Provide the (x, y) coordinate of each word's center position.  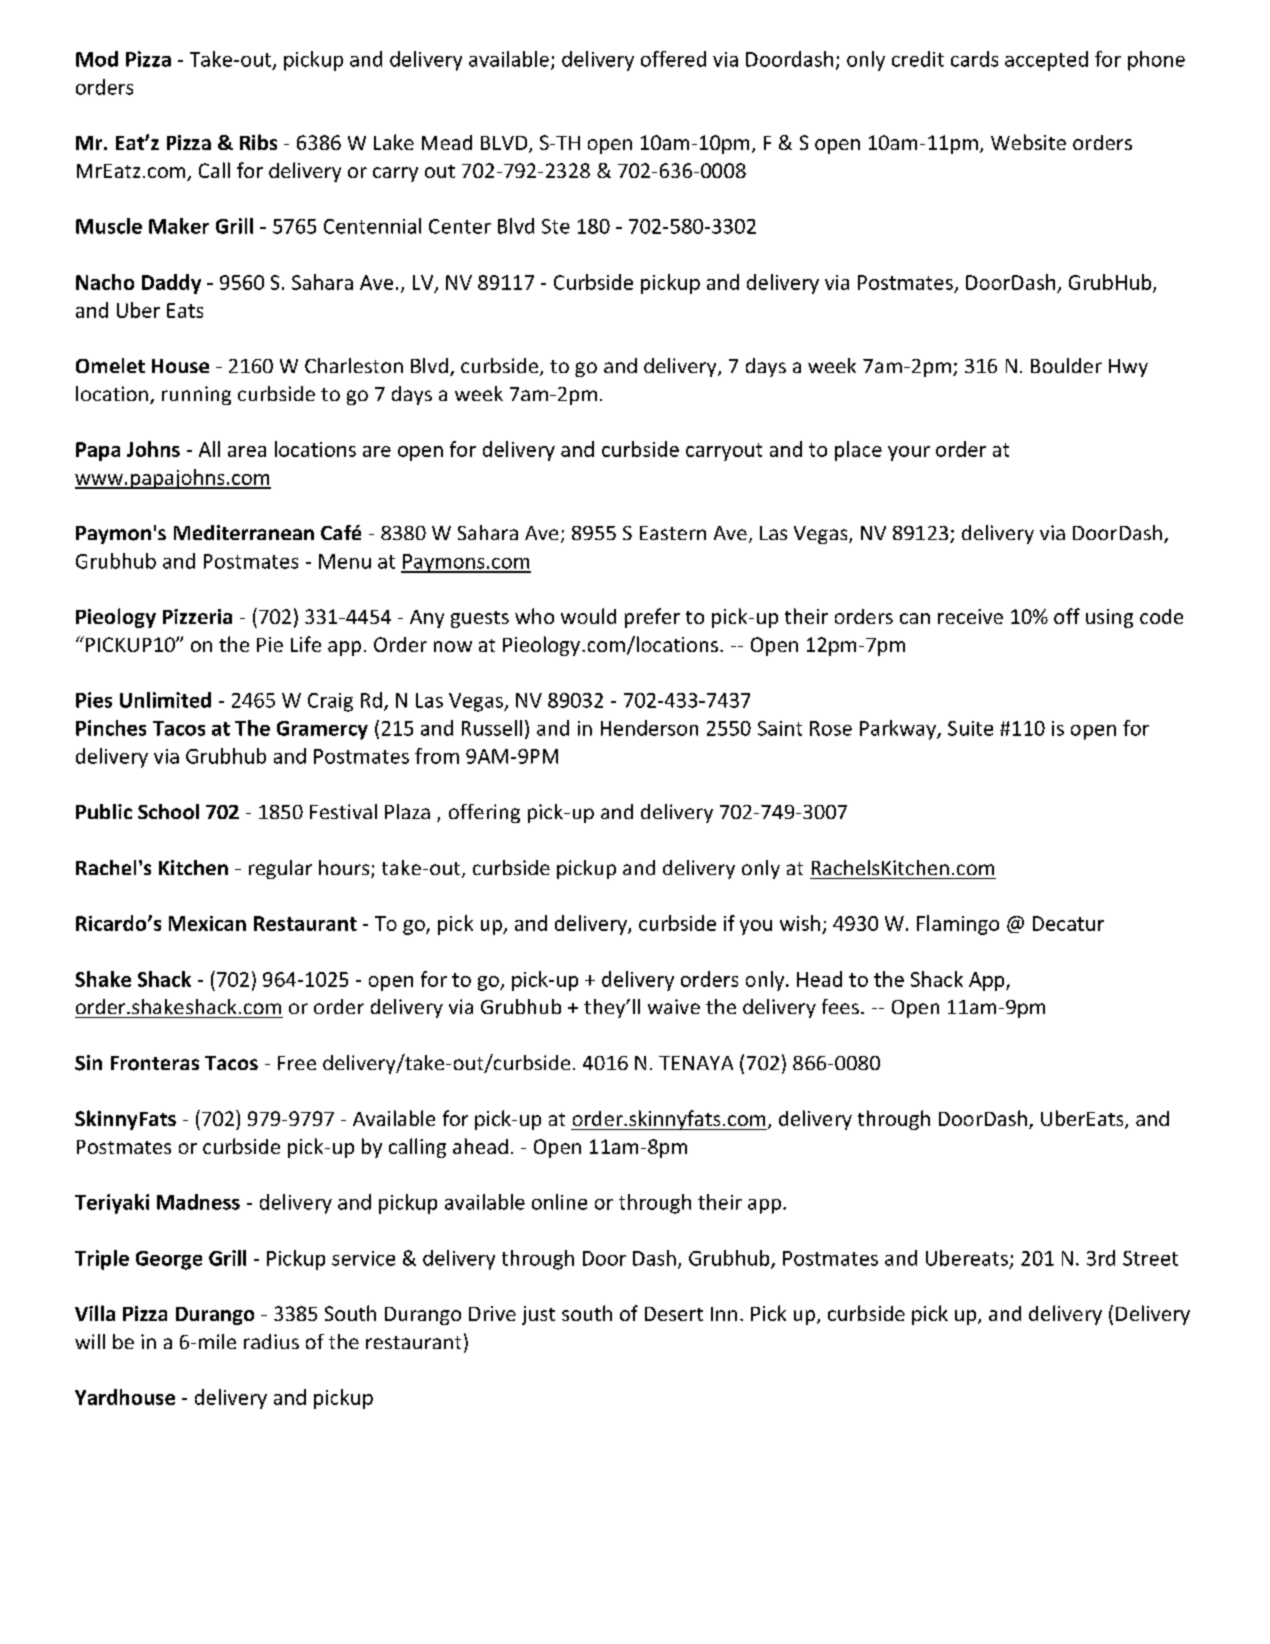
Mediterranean (244, 532)
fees (840, 1006)
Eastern (673, 533)
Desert (674, 1314)
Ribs (258, 142)
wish (800, 923)
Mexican (207, 923)
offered (673, 59)
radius (271, 1341)
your (909, 453)
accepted (1046, 61)
